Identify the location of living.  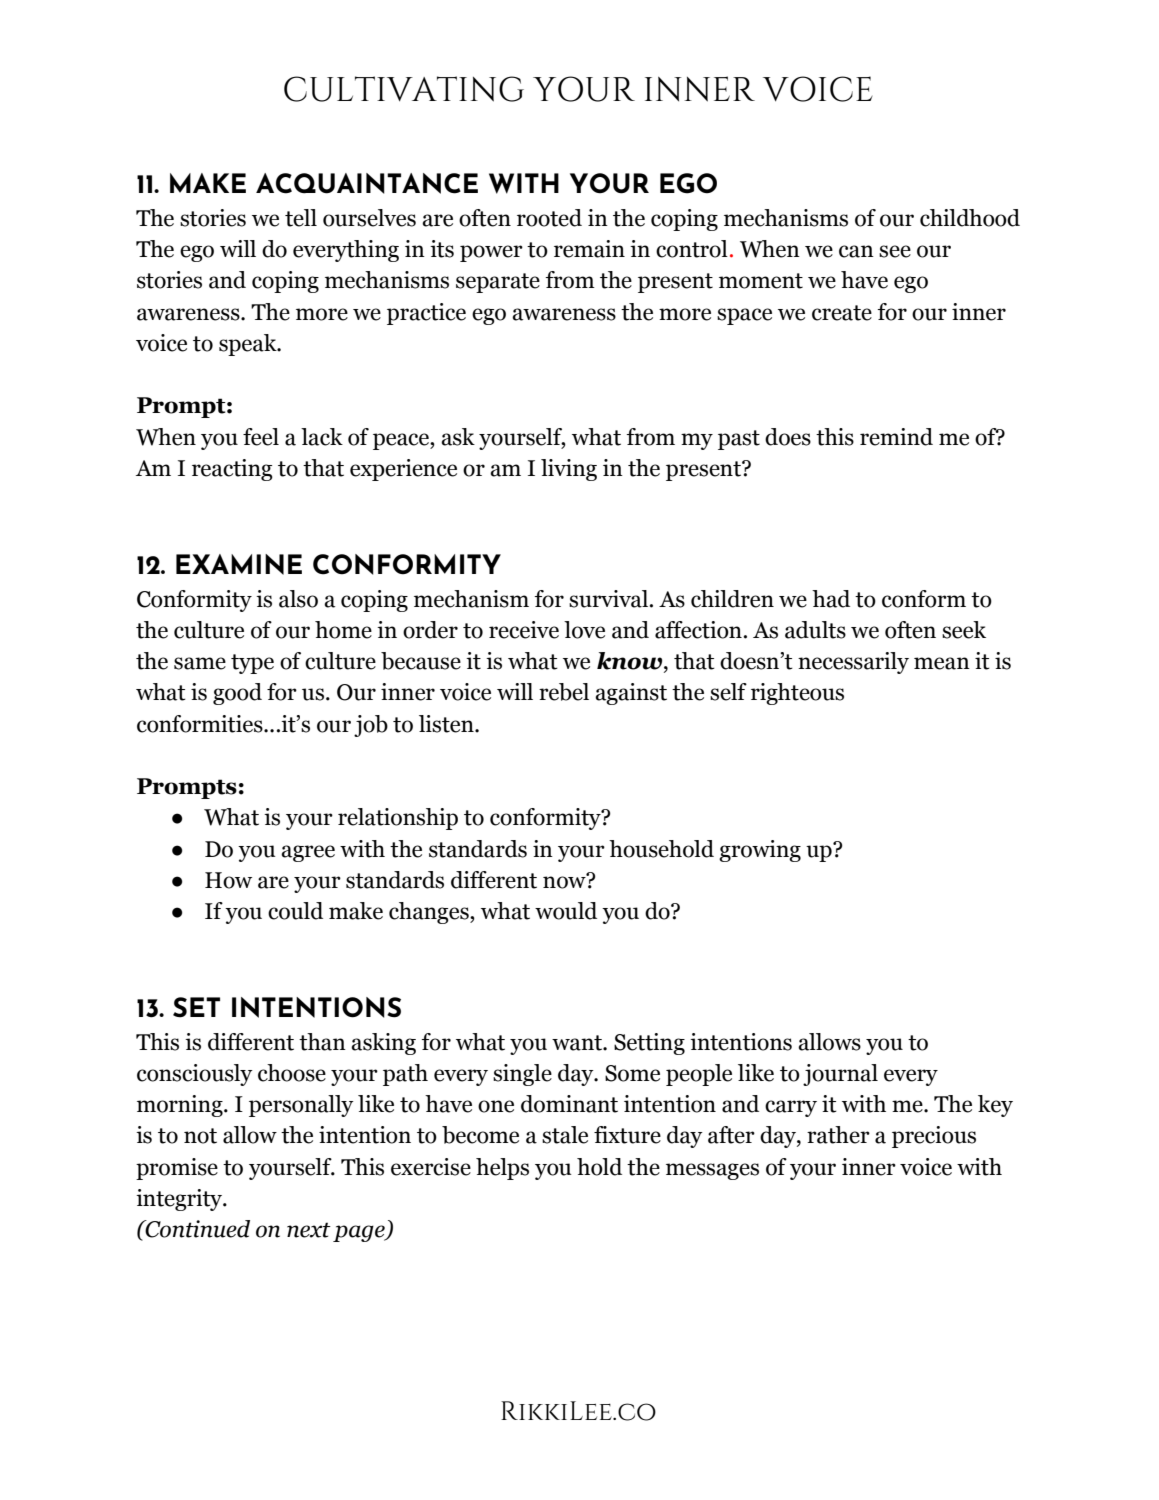
(569, 470).
